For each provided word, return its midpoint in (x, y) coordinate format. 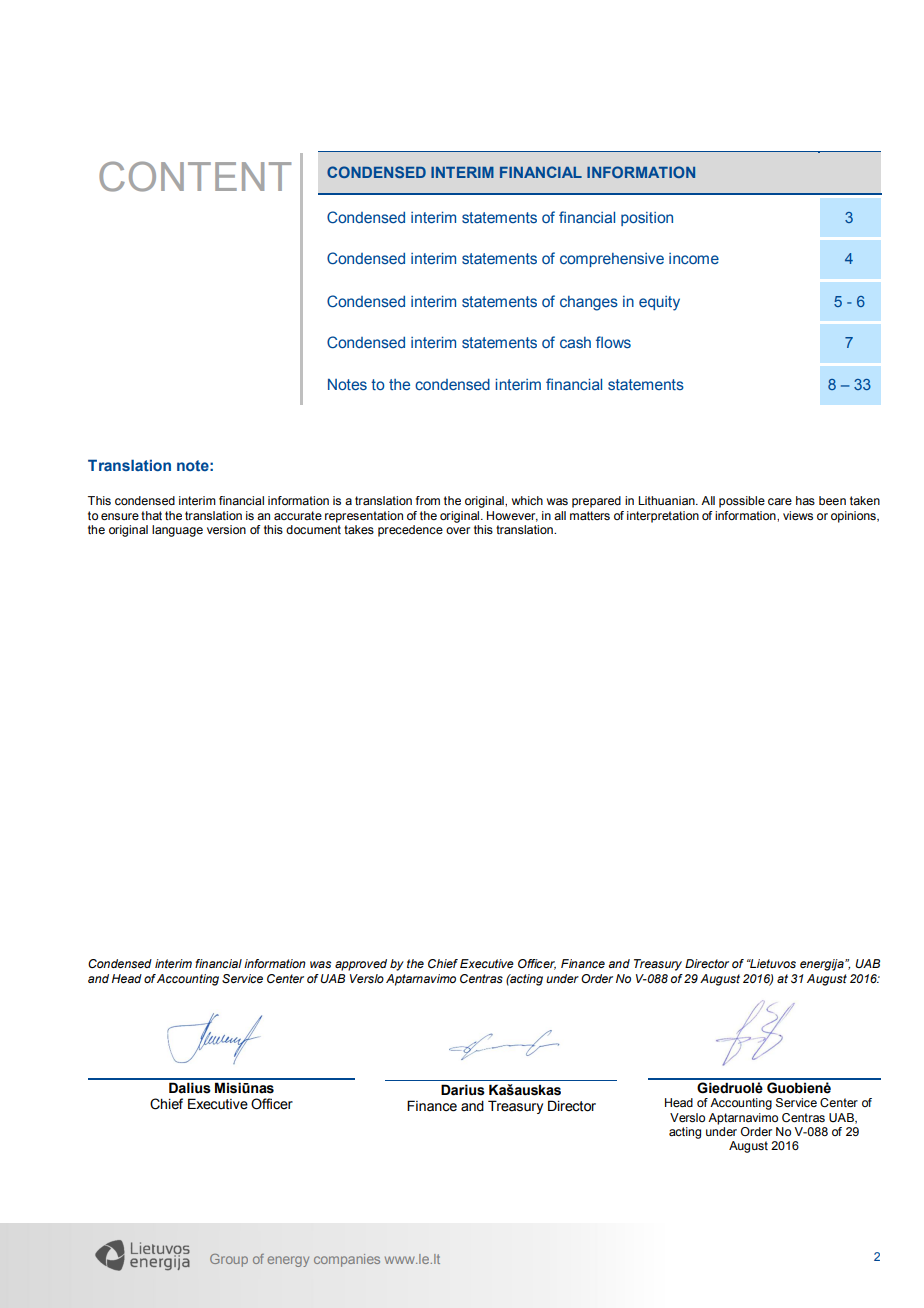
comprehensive (612, 260)
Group (229, 1260)
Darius (463, 1090)
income (694, 258)
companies (347, 1260)
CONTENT (195, 176)
